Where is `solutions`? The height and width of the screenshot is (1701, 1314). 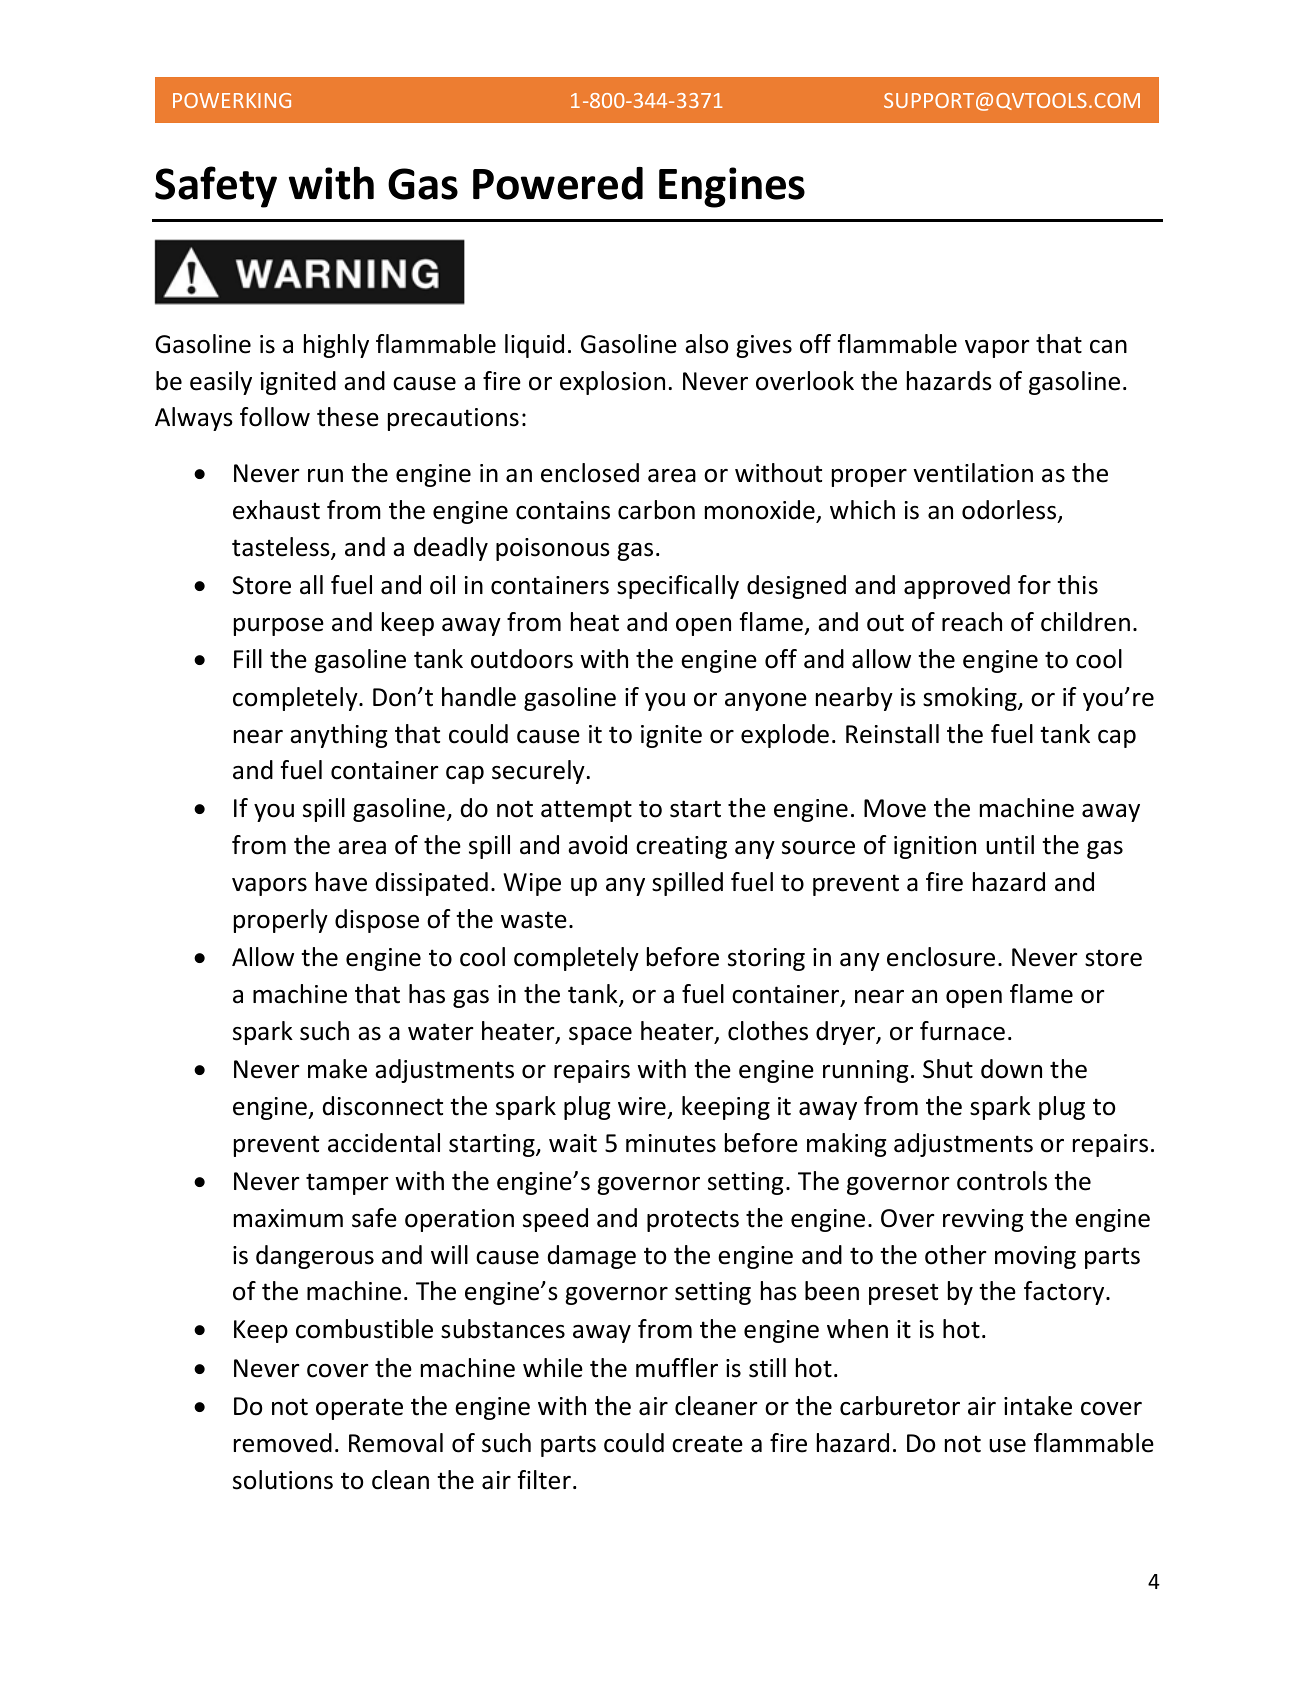 solutions is located at coordinates (283, 1480).
